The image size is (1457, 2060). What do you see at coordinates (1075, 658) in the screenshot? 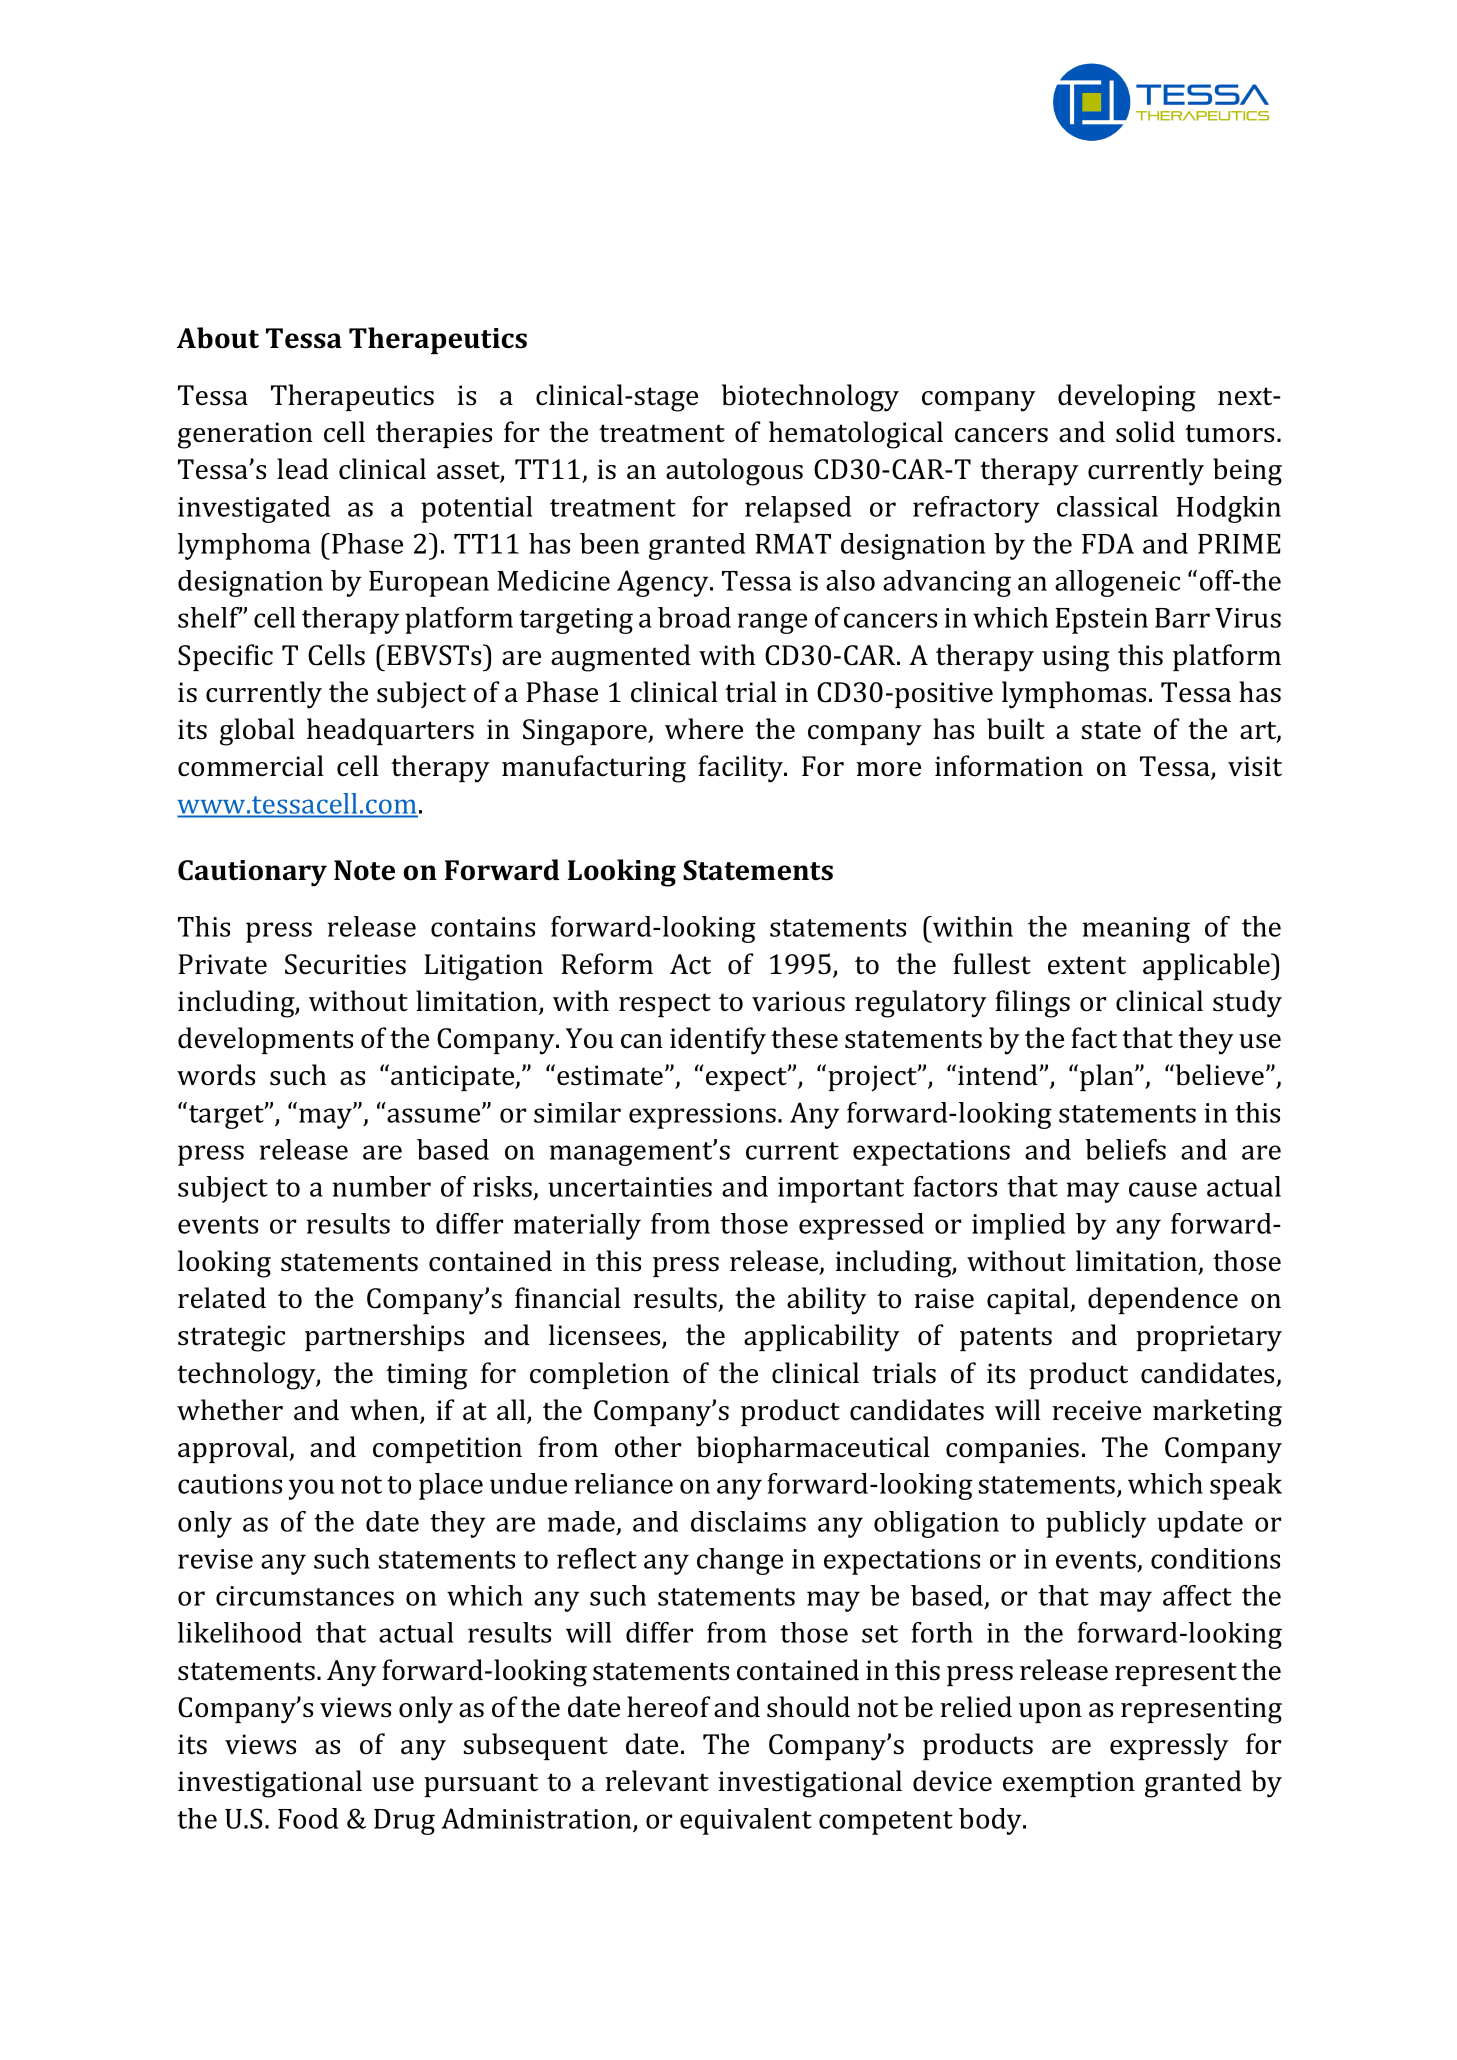
I see `using` at bounding box center [1075, 658].
